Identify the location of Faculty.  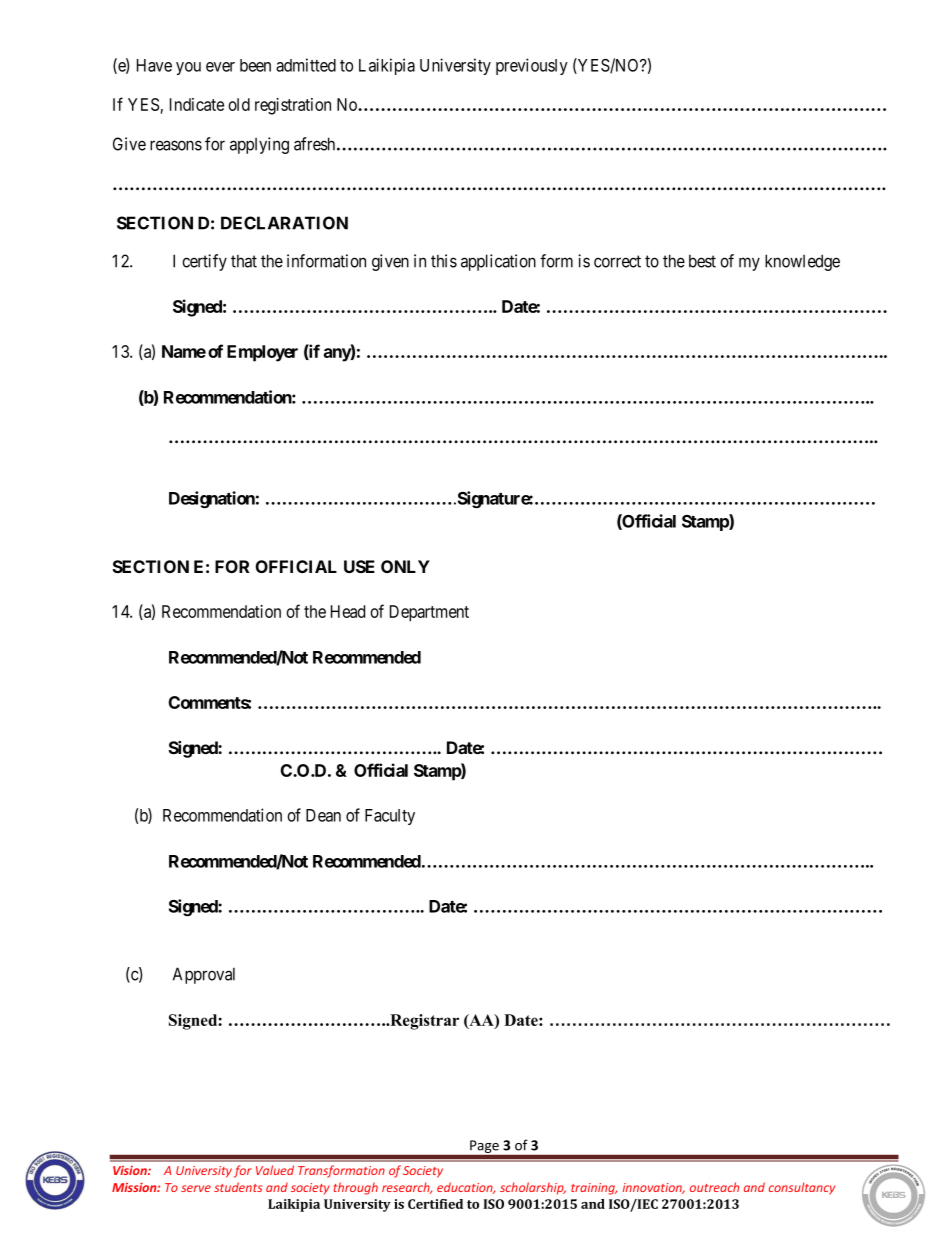
(390, 817).
